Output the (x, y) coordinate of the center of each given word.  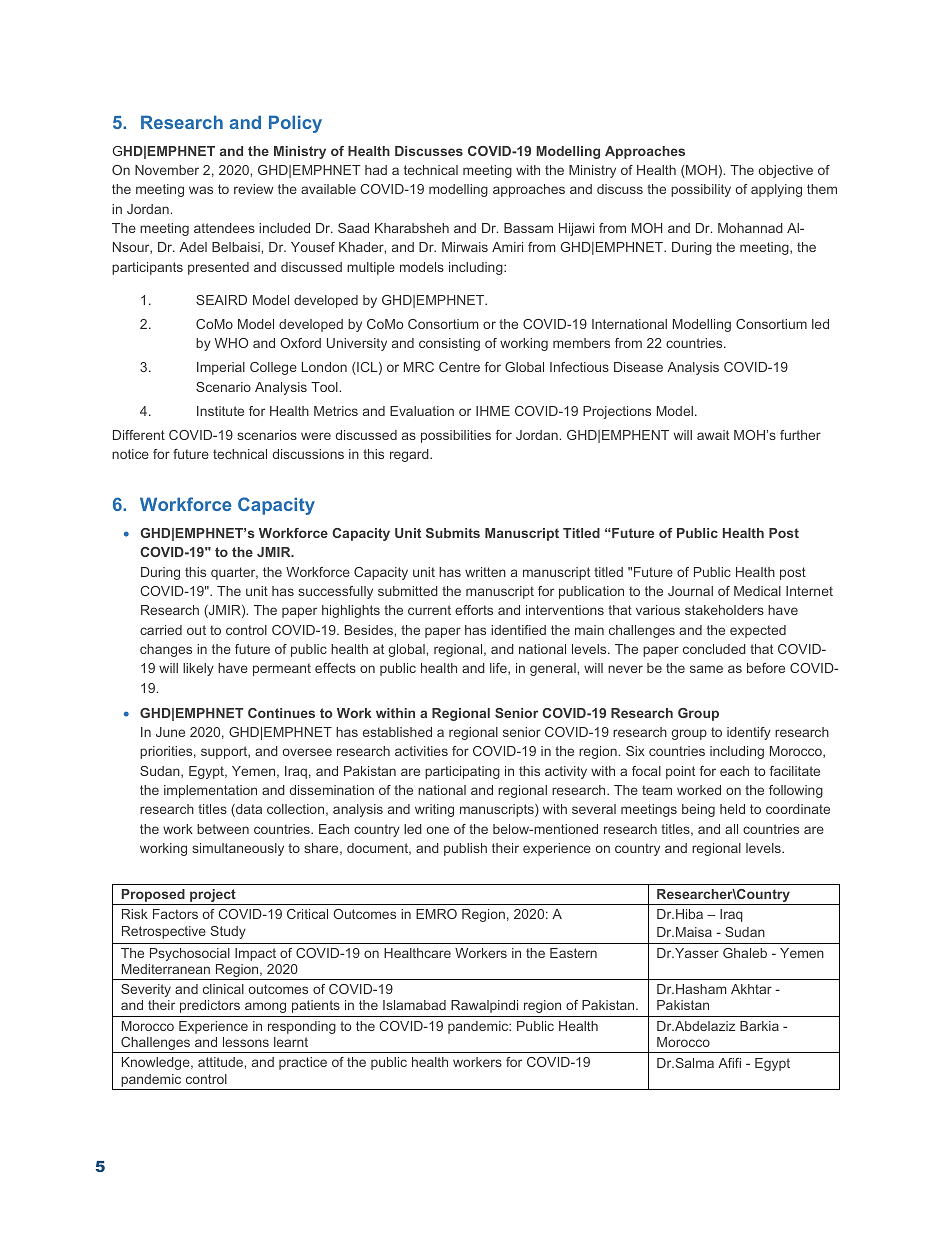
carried (161, 630)
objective (786, 171)
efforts (474, 610)
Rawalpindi (484, 1006)
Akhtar (751, 989)
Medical (757, 591)
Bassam (528, 228)
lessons (246, 1042)
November (167, 170)
